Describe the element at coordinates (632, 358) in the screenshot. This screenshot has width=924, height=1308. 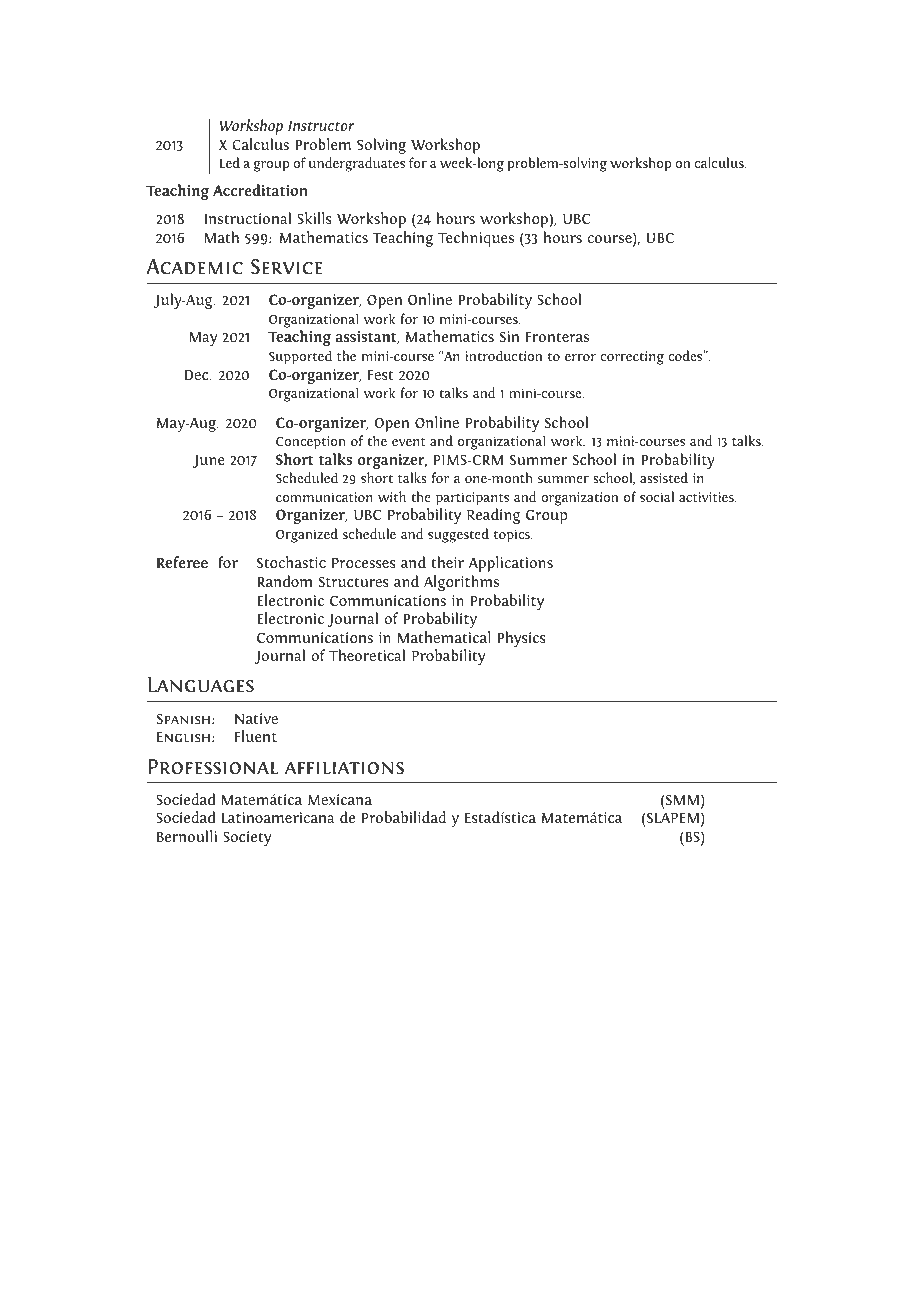
I see `correcting` at that location.
